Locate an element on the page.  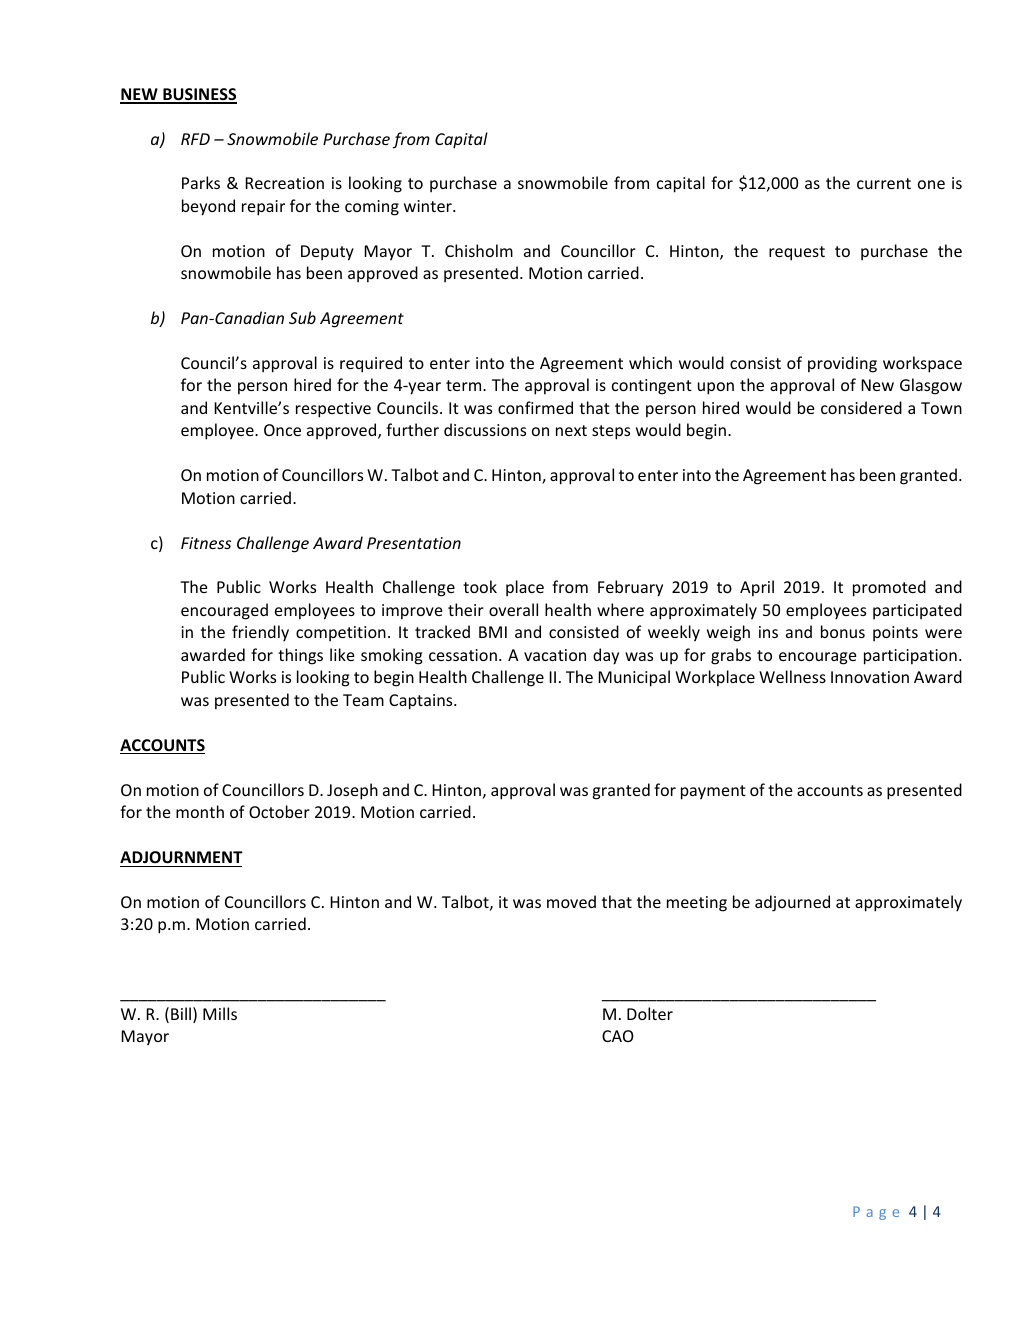
Fitness is located at coordinates (206, 543).
